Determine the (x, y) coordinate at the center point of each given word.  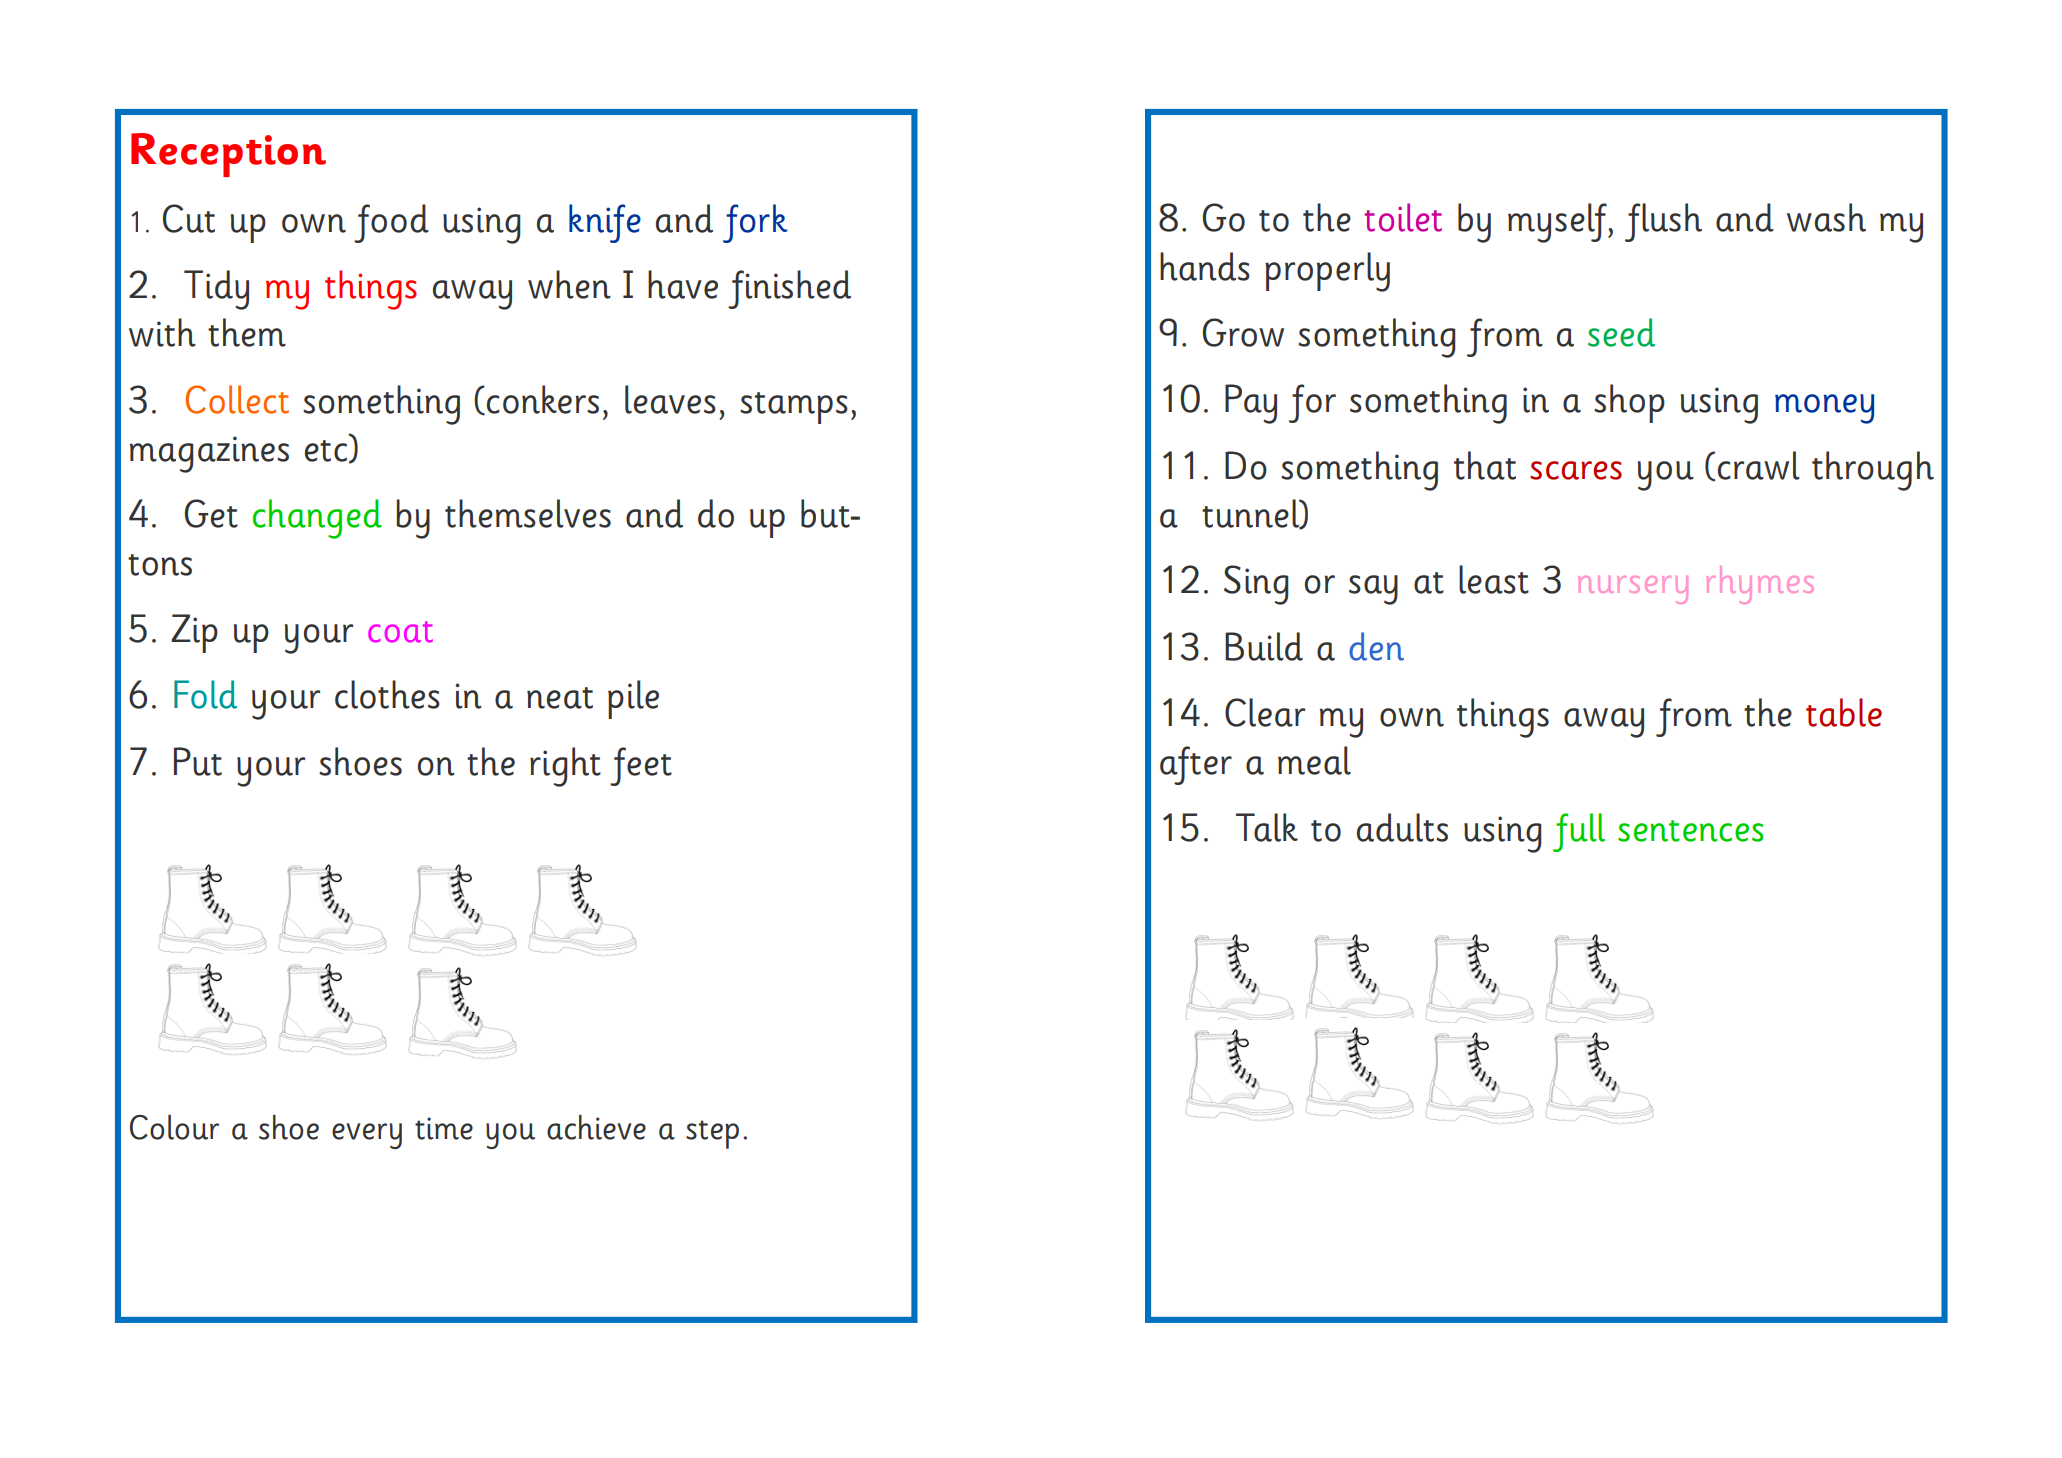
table (1844, 712)
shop (1629, 403)
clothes (387, 694)
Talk (1267, 827)
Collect (237, 399)
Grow (1243, 332)
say (1373, 590)
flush (1663, 222)
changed (317, 519)
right (565, 767)
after (1196, 765)
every (367, 1136)
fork (755, 223)
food (391, 223)
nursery (1633, 590)
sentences (1691, 831)
